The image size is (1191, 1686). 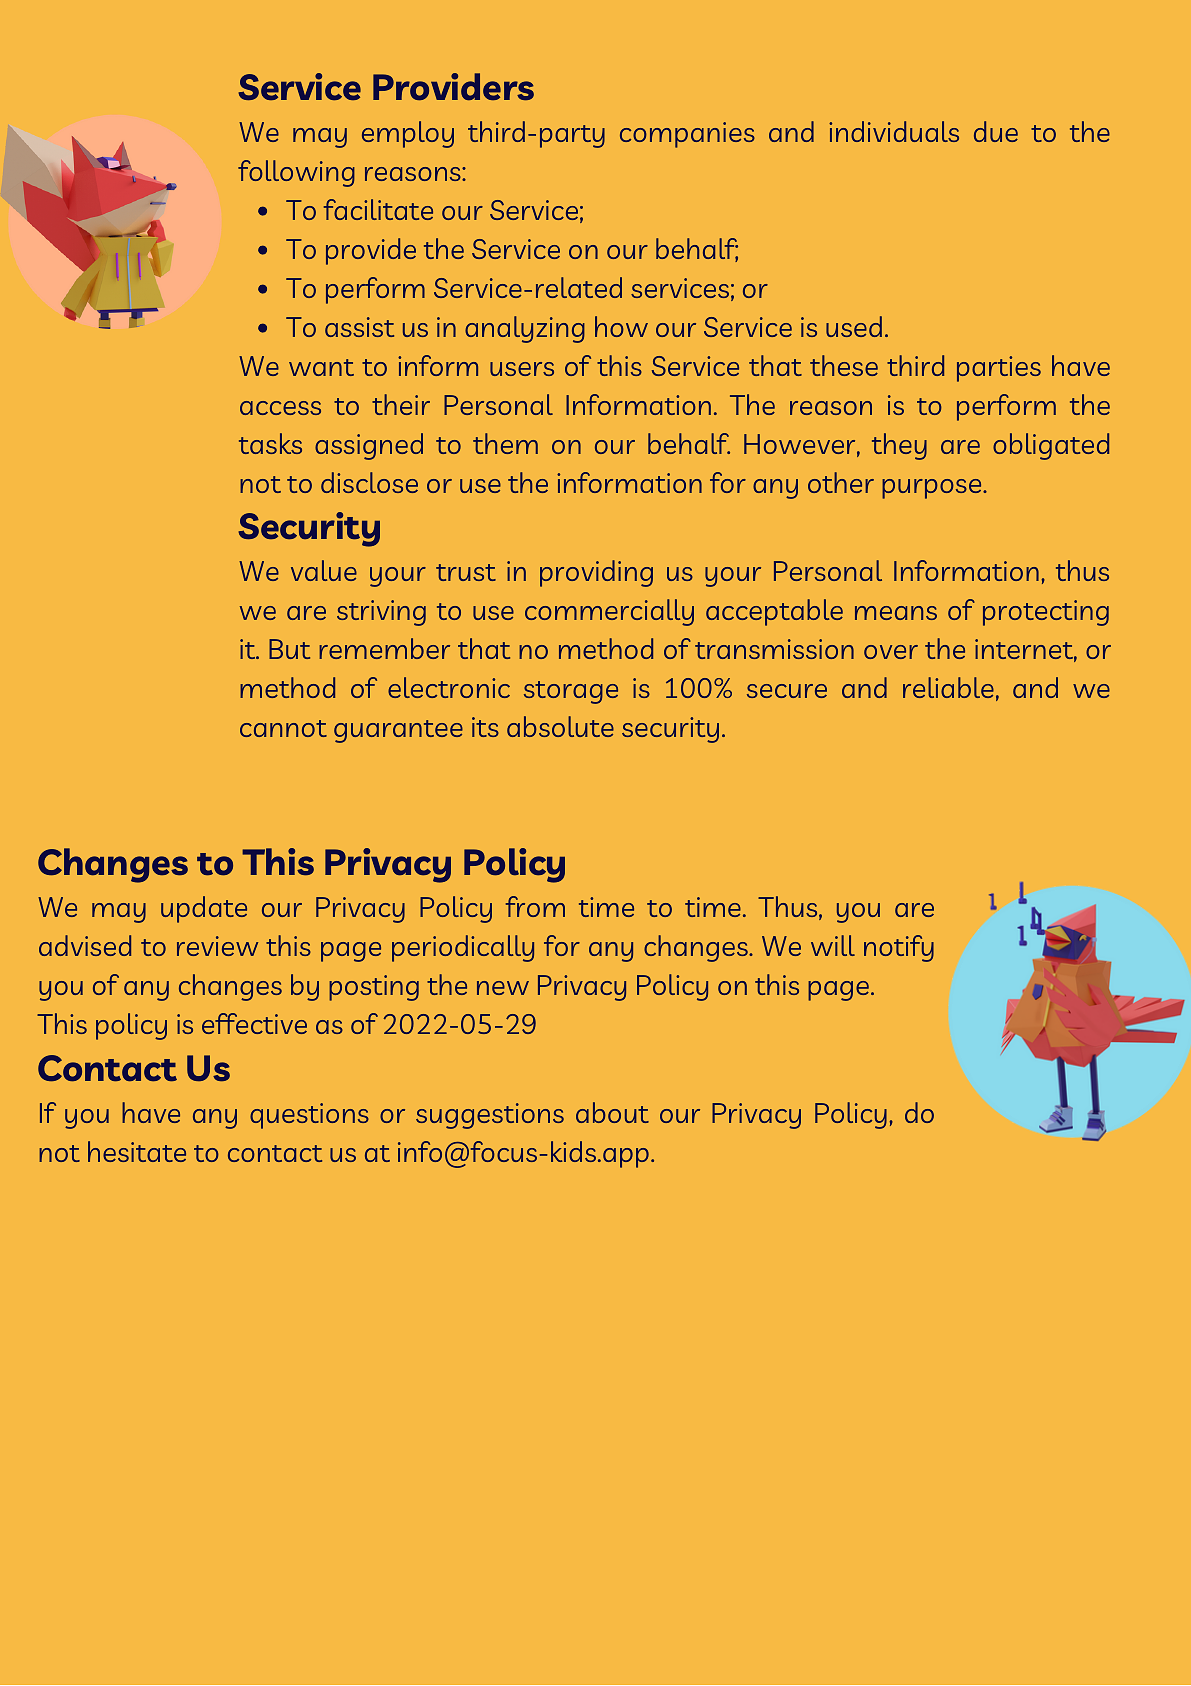 What do you see at coordinates (894, 131) in the image?
I see `individuals` at bounding box center [894, 131].
